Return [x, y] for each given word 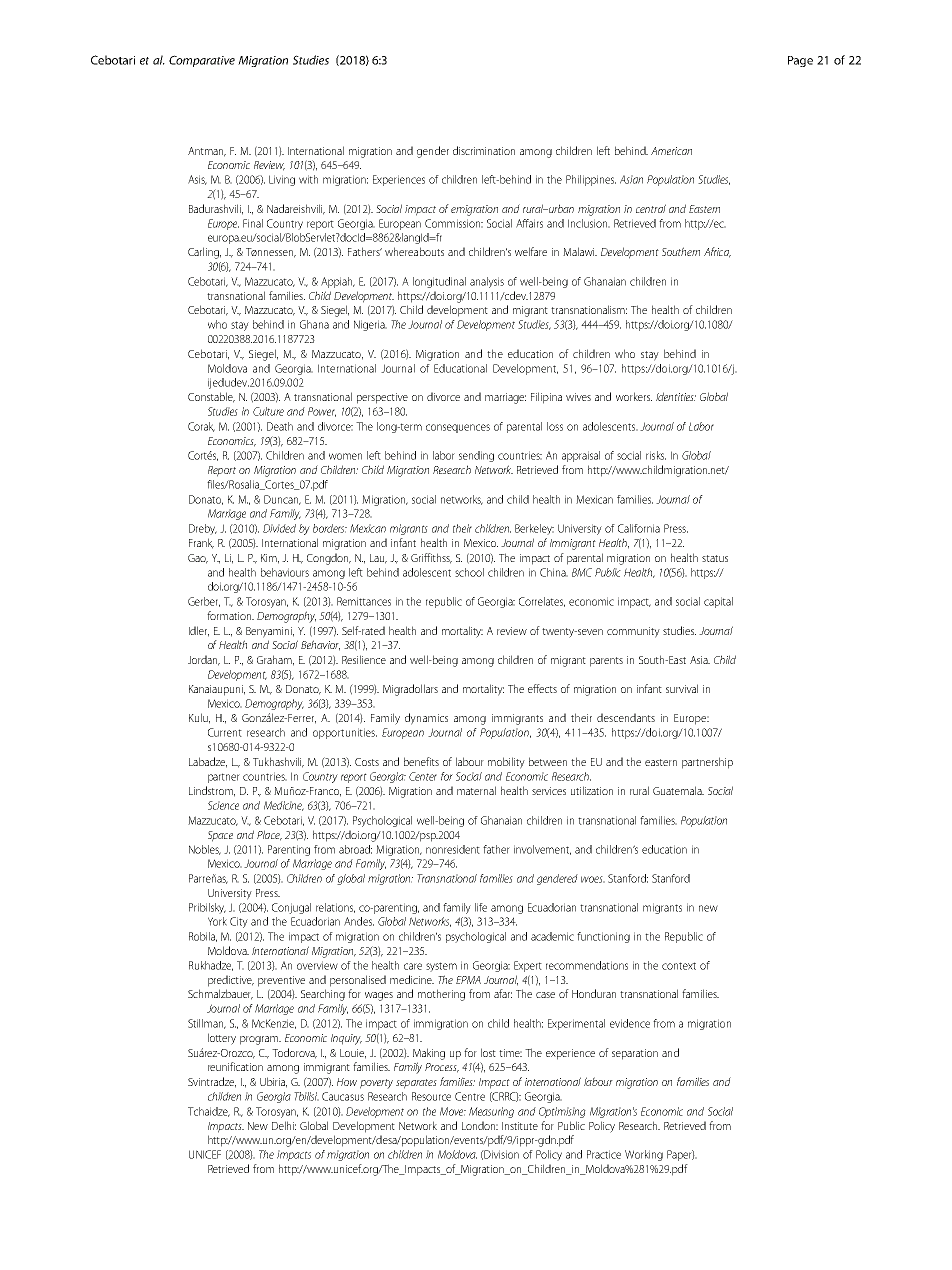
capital [718, 602]
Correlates [542, 602]
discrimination [484, 150]
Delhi [284, 1125]
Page [800, 61]
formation [230, 615]
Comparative [202, 61]
